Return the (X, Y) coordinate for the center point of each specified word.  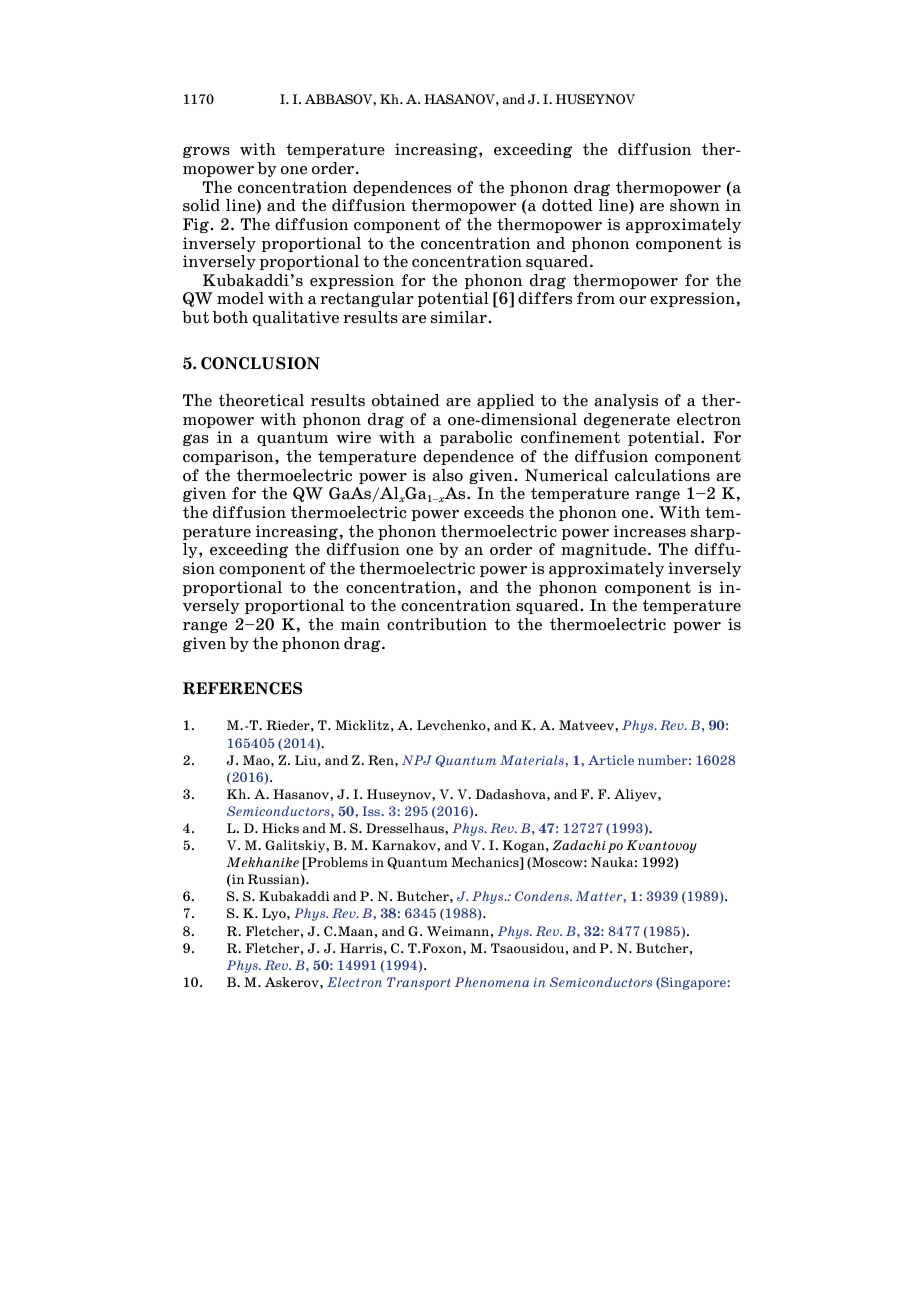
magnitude (605, 550)
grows (206, 152)
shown (695, 205)
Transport (419, 983)
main (360, 624)
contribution (437, 624)
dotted (567, 205)
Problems (336, 863)
